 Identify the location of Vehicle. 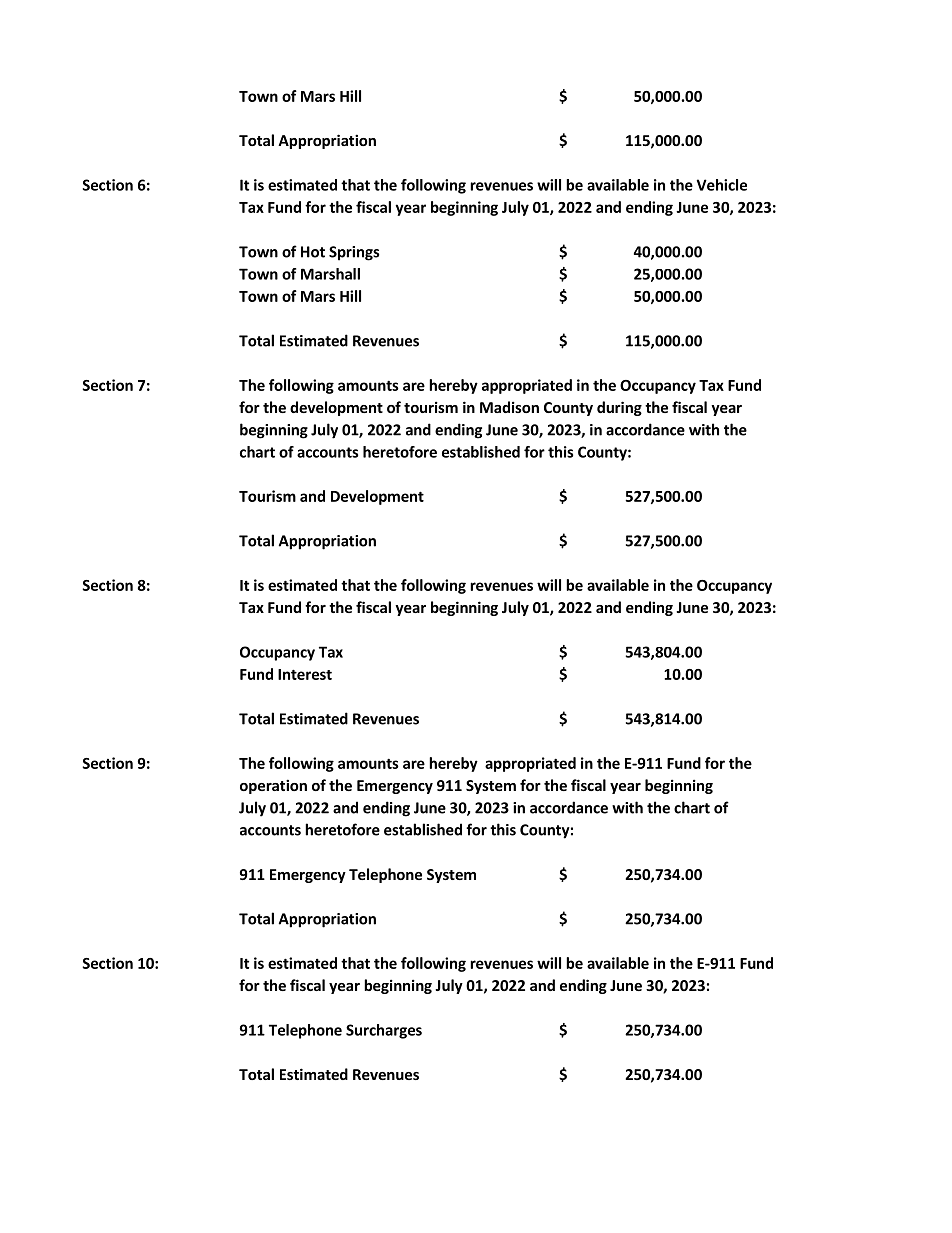
(722, 185).
